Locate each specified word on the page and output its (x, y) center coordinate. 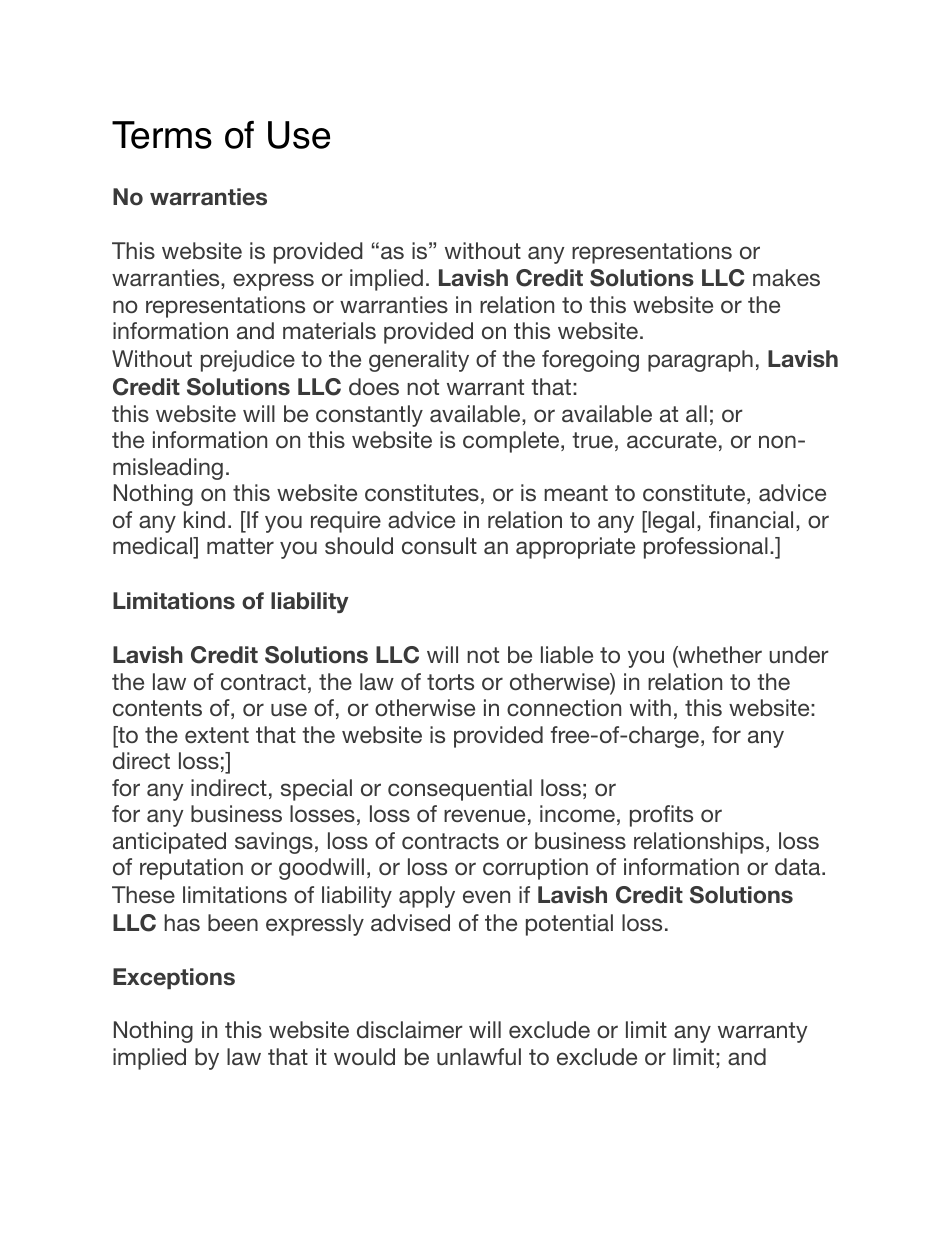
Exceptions (174, 978)
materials (329, 330)
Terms (162, 135)
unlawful (479, 1056)
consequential (460, 790)
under (799, 654)
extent (217, 735)
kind (204, 519)
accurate (672, 440)
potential (569, 925)
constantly (369, 416)
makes (786, 277)
